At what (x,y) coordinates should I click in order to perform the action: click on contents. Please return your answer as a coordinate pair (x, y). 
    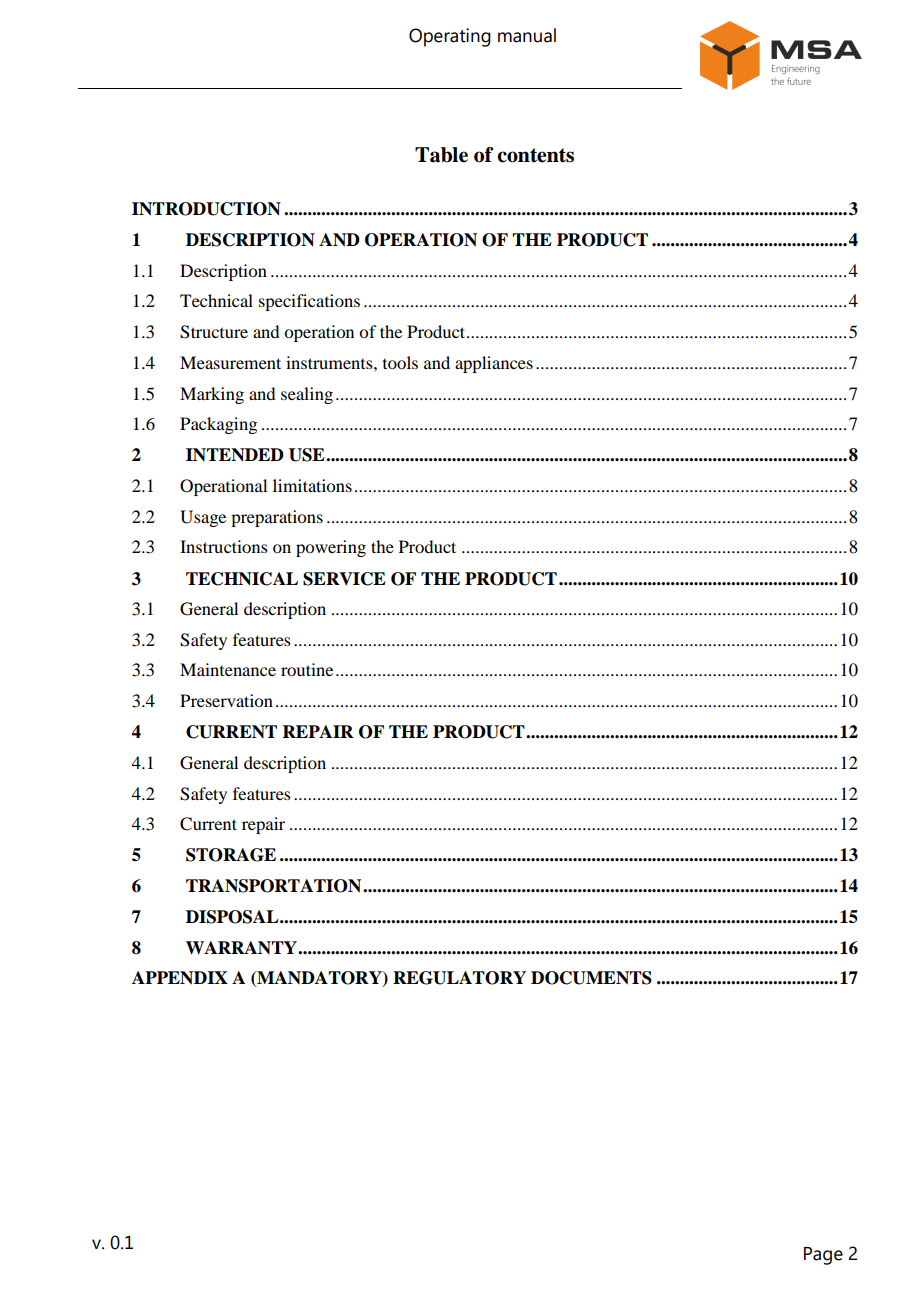
    Looking at the image, I should click on (535, 155).
